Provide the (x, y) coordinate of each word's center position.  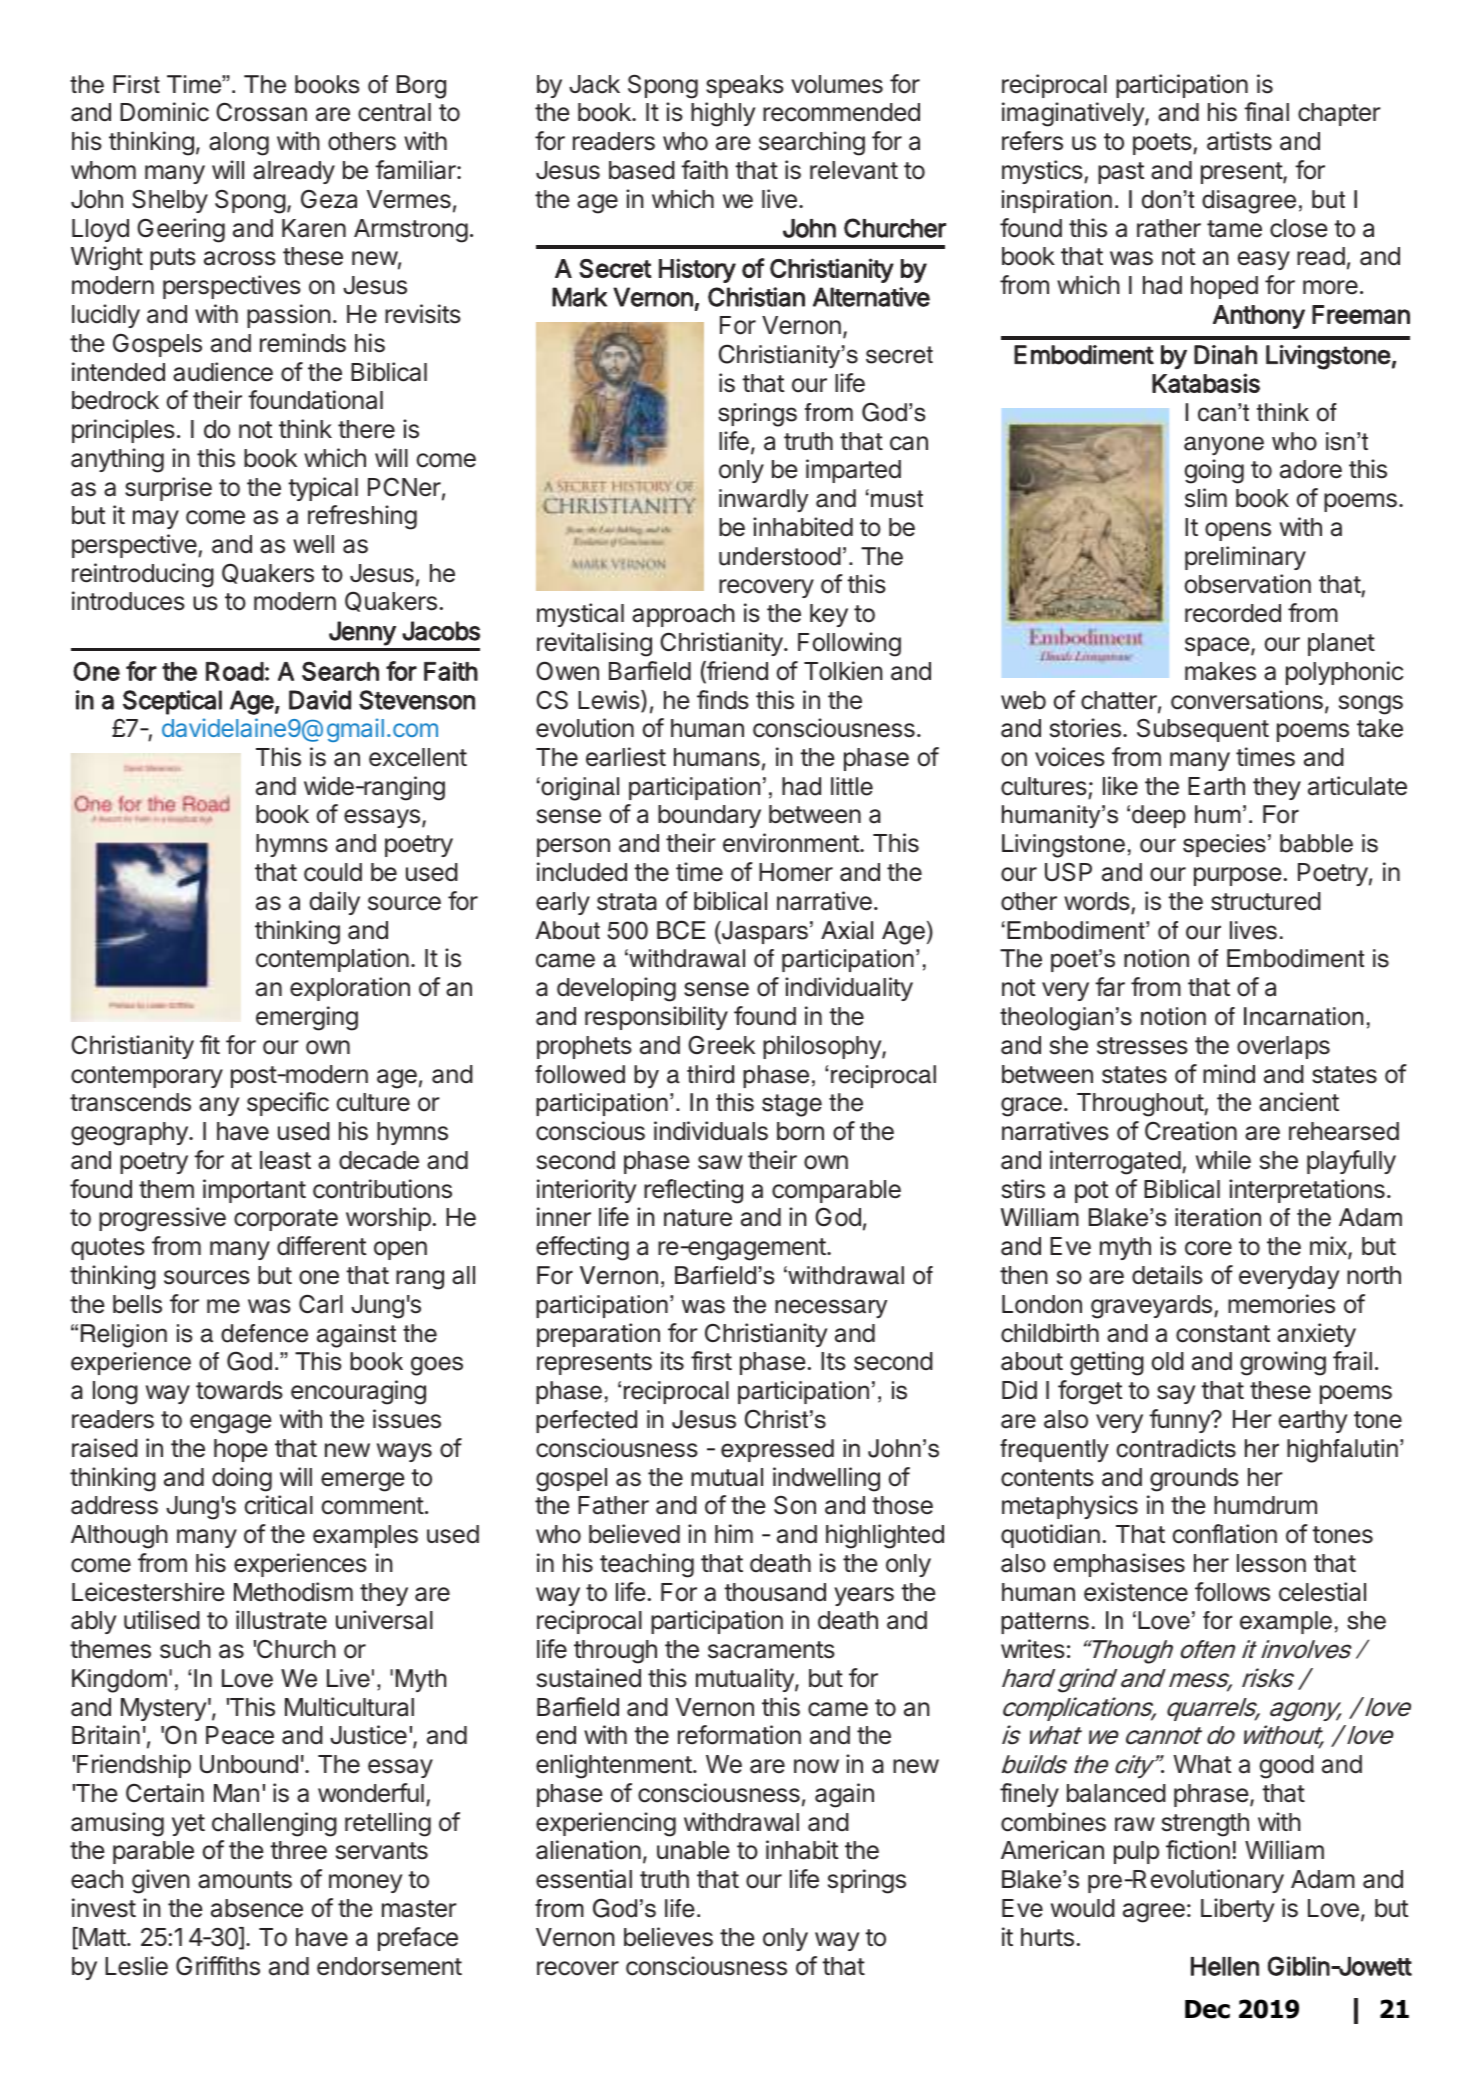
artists (1239, 141)
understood (780, 556)
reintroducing (143, 575)
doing (242, 1479)
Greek (721, 1045)
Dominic (164, 112)
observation (1248, 584)
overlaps (1283, 1047)
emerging (307, 1018)
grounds (1194, 1480)
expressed (777, 1450)
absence (257, 1908)
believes (668, 1937)
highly (723, 114)
